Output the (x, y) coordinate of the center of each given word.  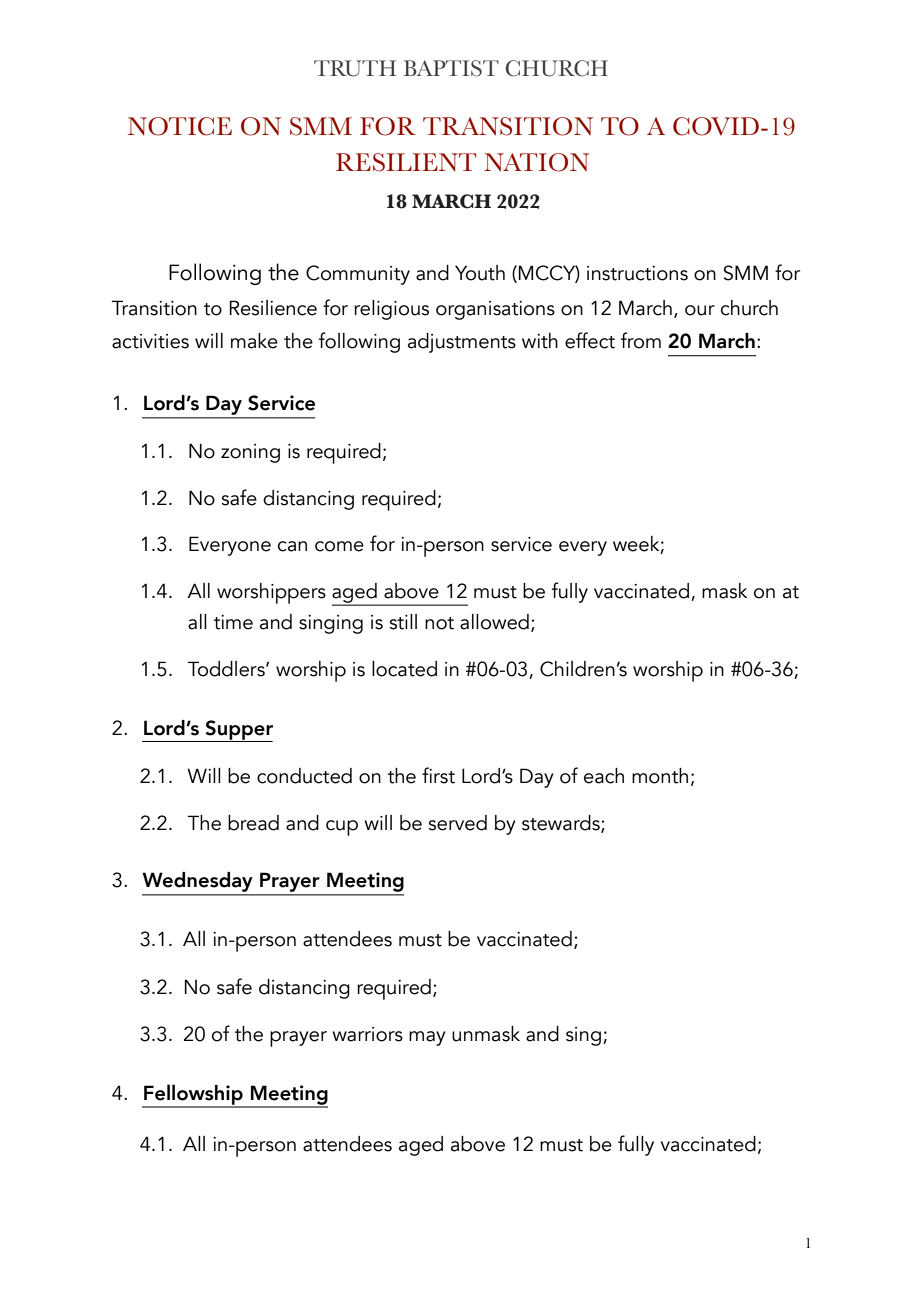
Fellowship (193, 1095)
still (403, 622)
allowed (494, 622)
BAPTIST (451, 68)
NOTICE (180, 126)
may (427, 1038)
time (233, 622)
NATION (536, 162)
